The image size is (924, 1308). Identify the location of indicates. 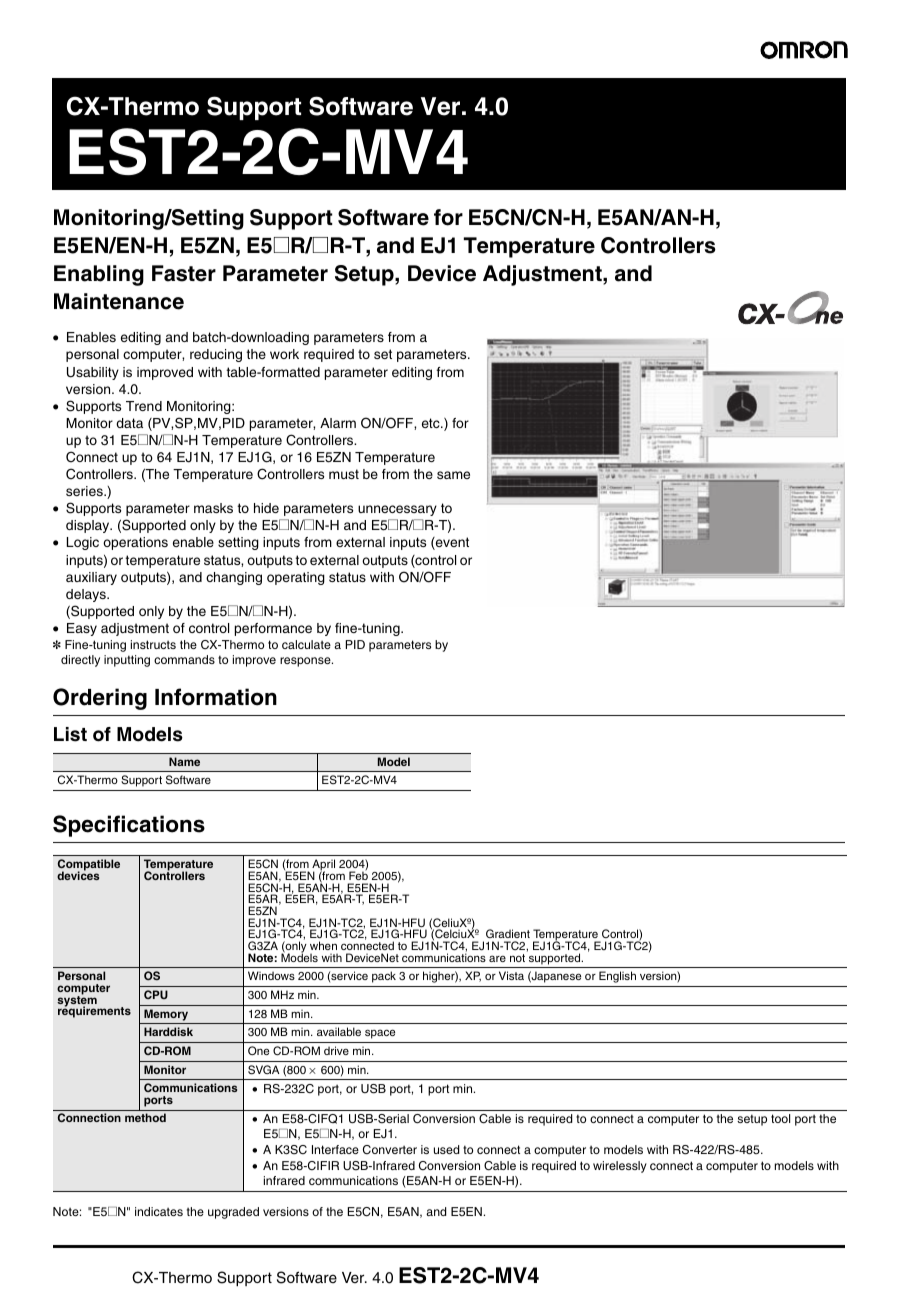
(159, 1211).
